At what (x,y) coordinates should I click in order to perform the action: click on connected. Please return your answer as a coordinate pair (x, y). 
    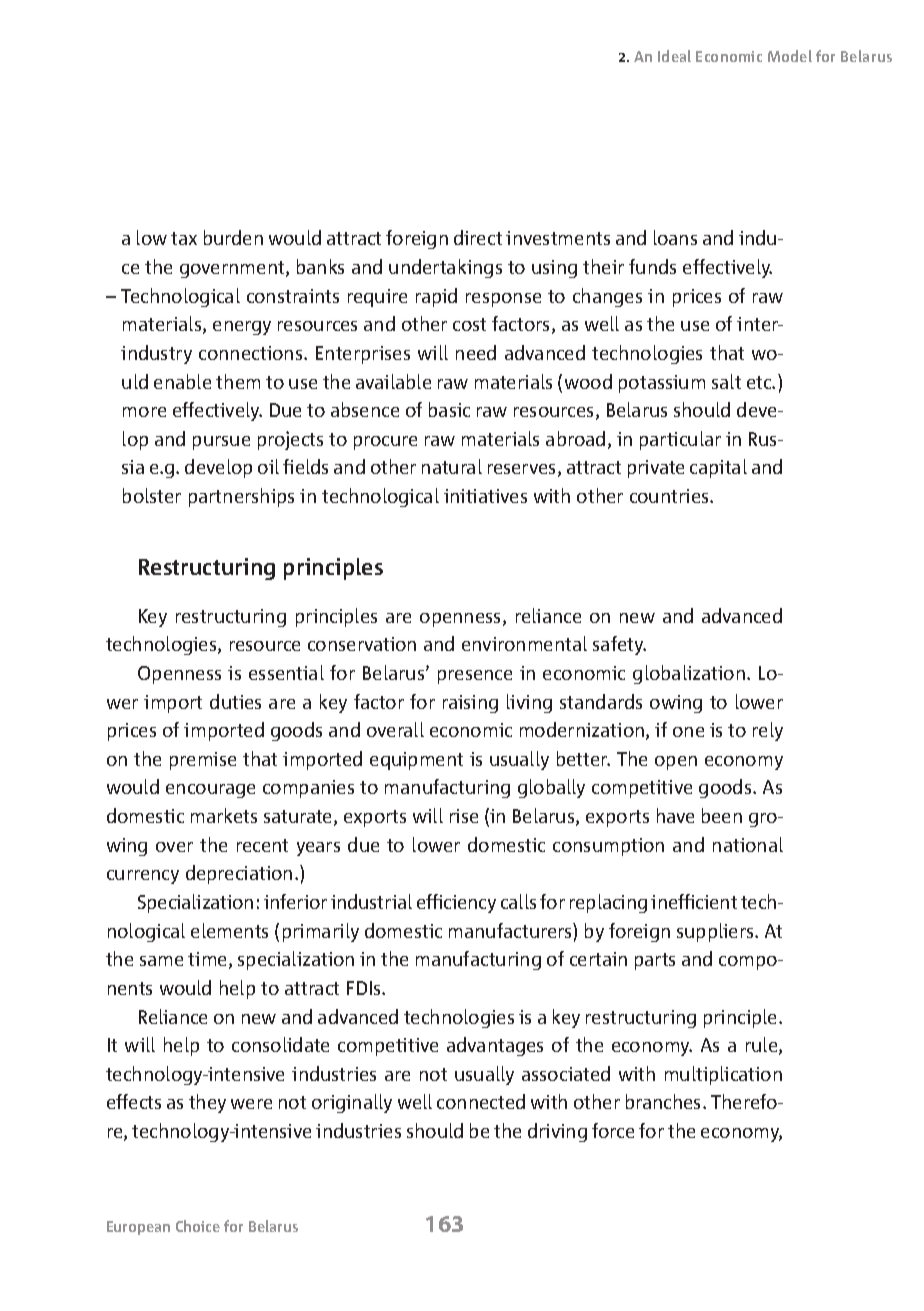
    Looking at the image, I should click on (481, 1101).
